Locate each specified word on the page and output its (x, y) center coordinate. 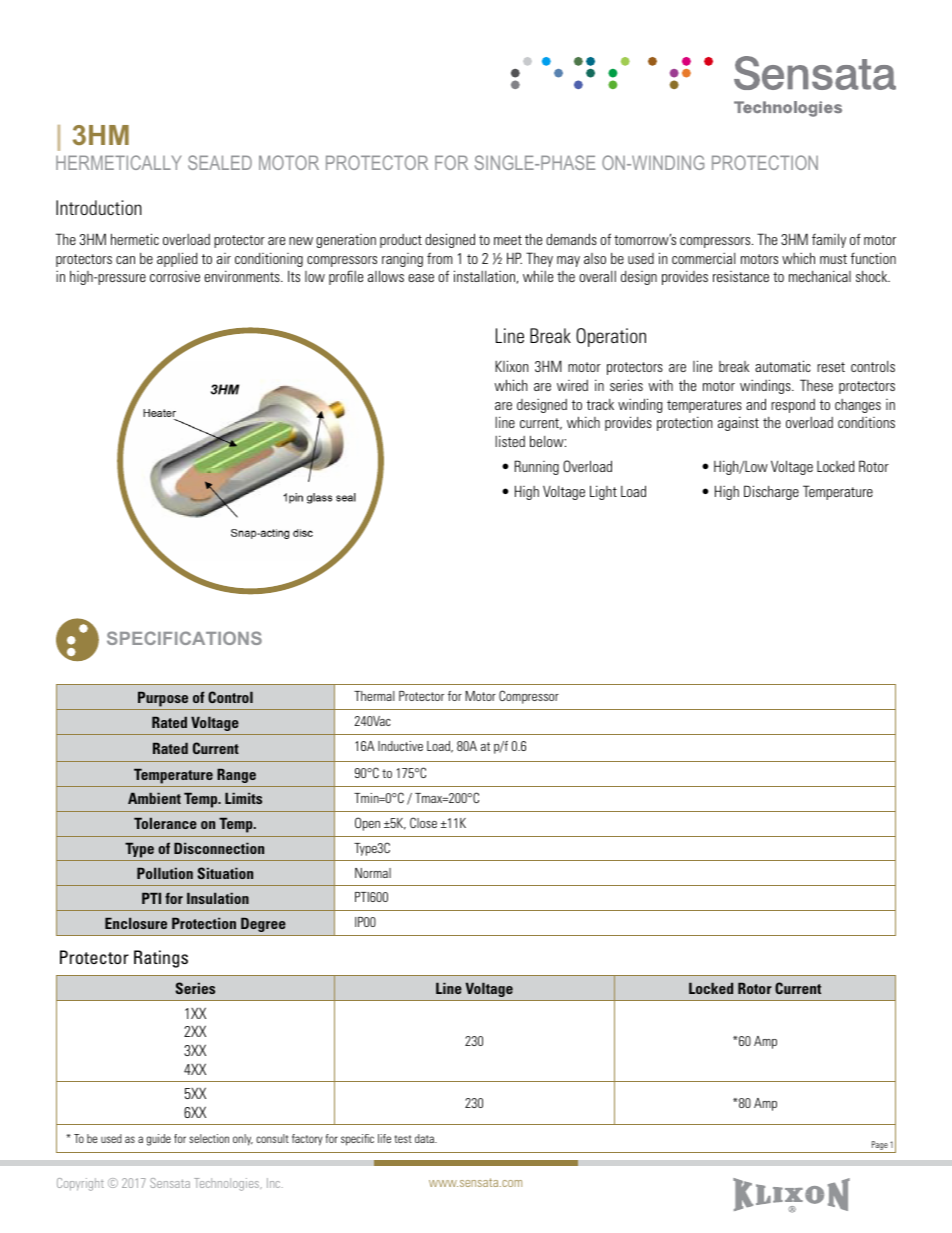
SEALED (220, 162)
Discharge (771, 492)
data (425, 1138)
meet (508, 240)
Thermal (374, 696)
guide (158, 1140)
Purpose (163, 699)
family (829, 240)
